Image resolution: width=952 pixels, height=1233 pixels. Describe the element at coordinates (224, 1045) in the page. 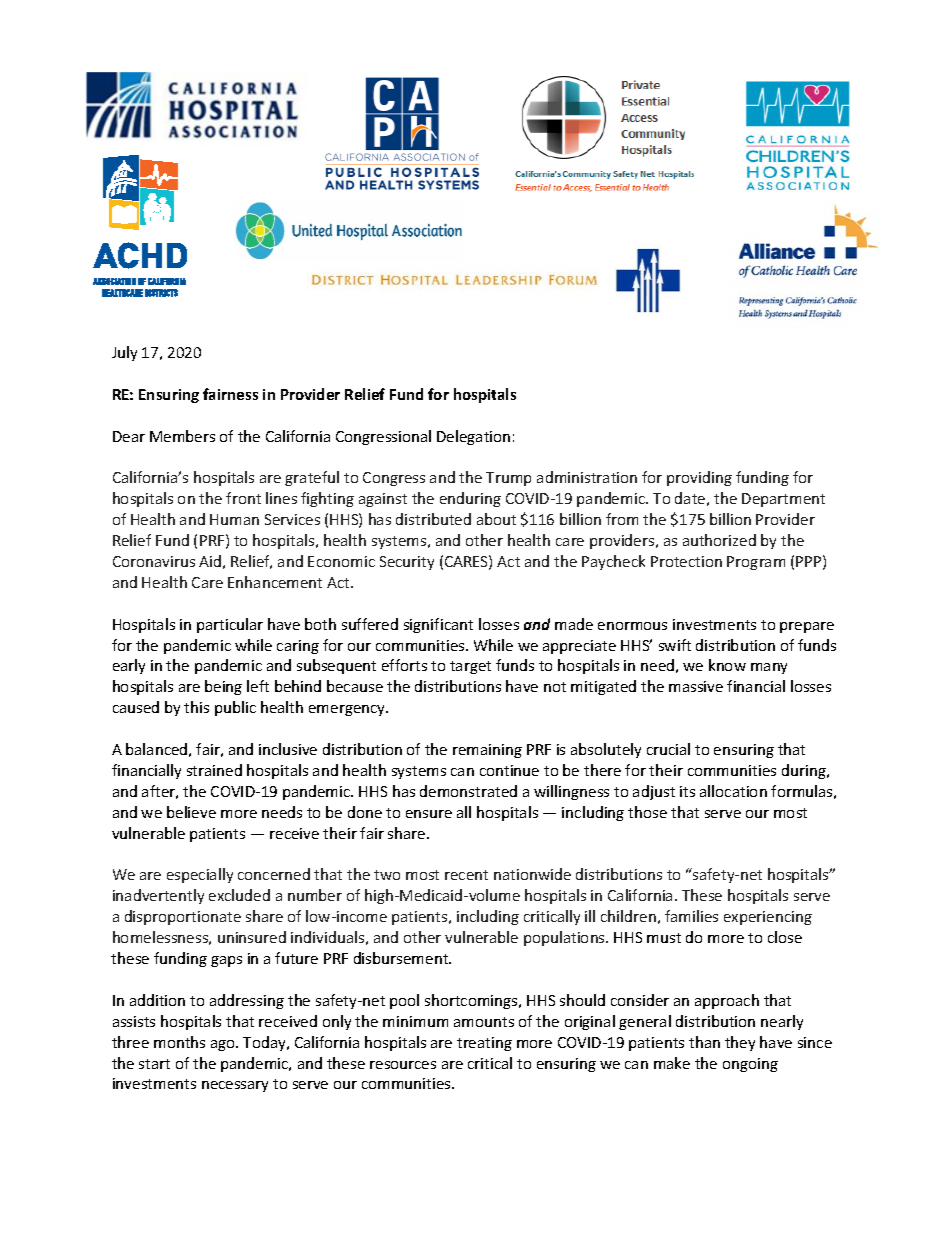

I see `ago` at that location.
